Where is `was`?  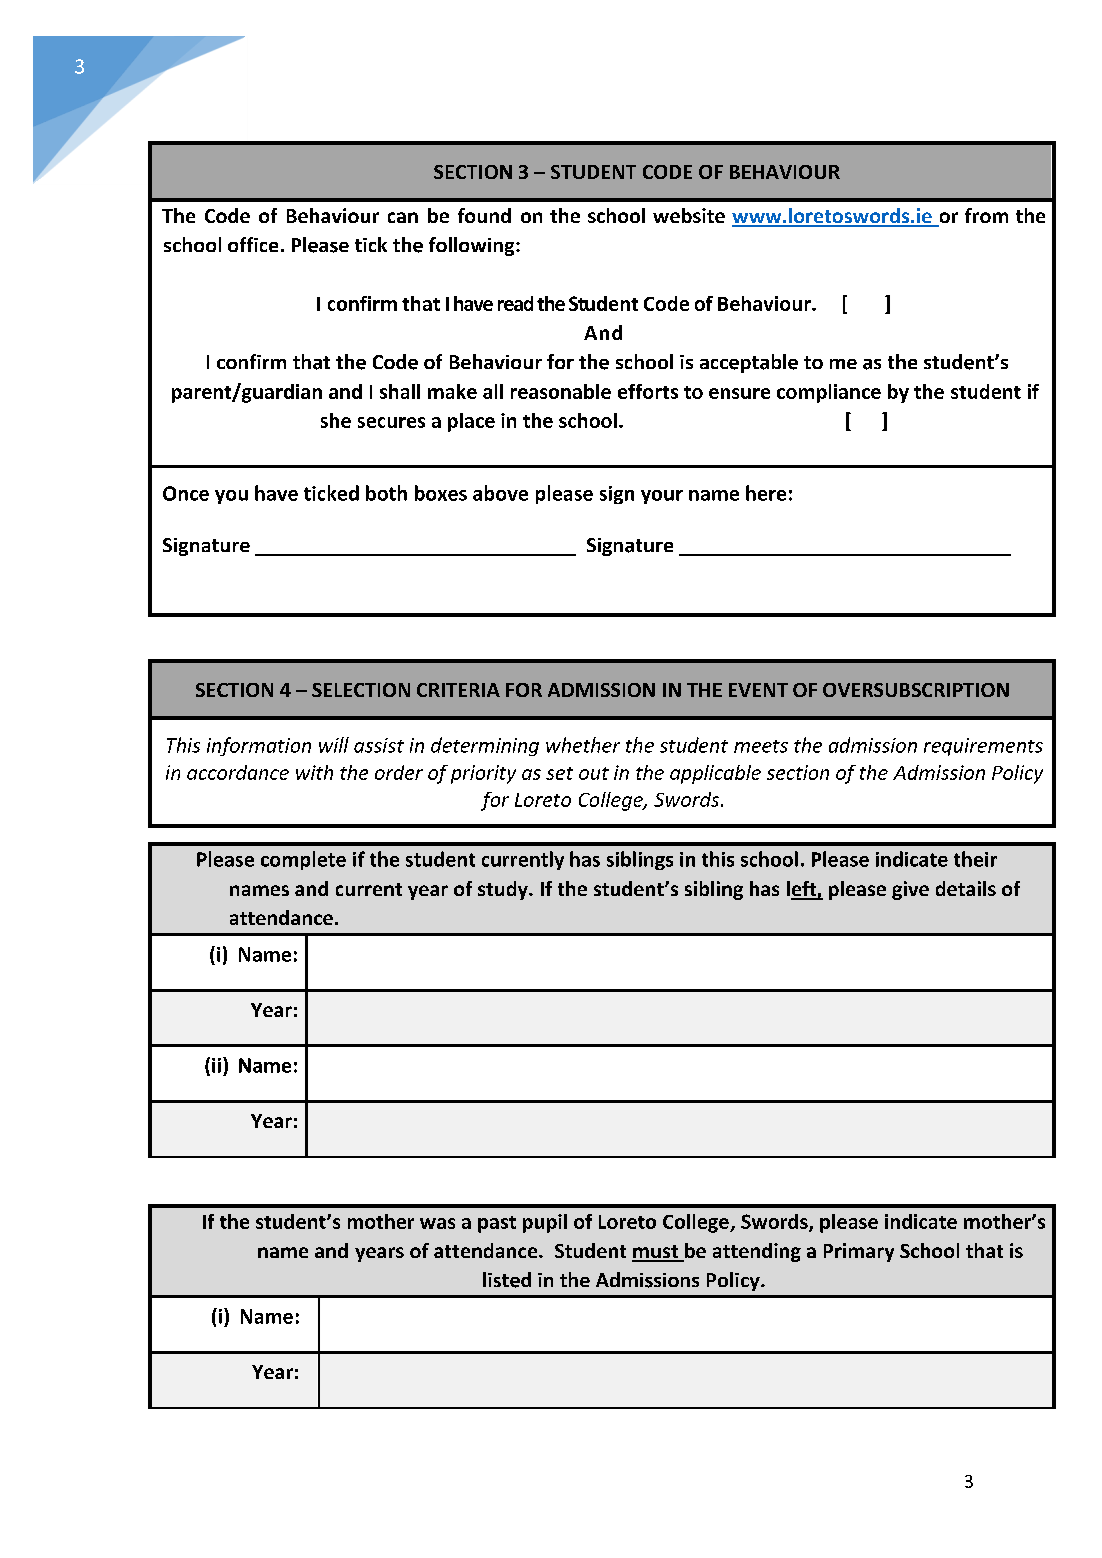
was is located at coordinates (437, 1223).
